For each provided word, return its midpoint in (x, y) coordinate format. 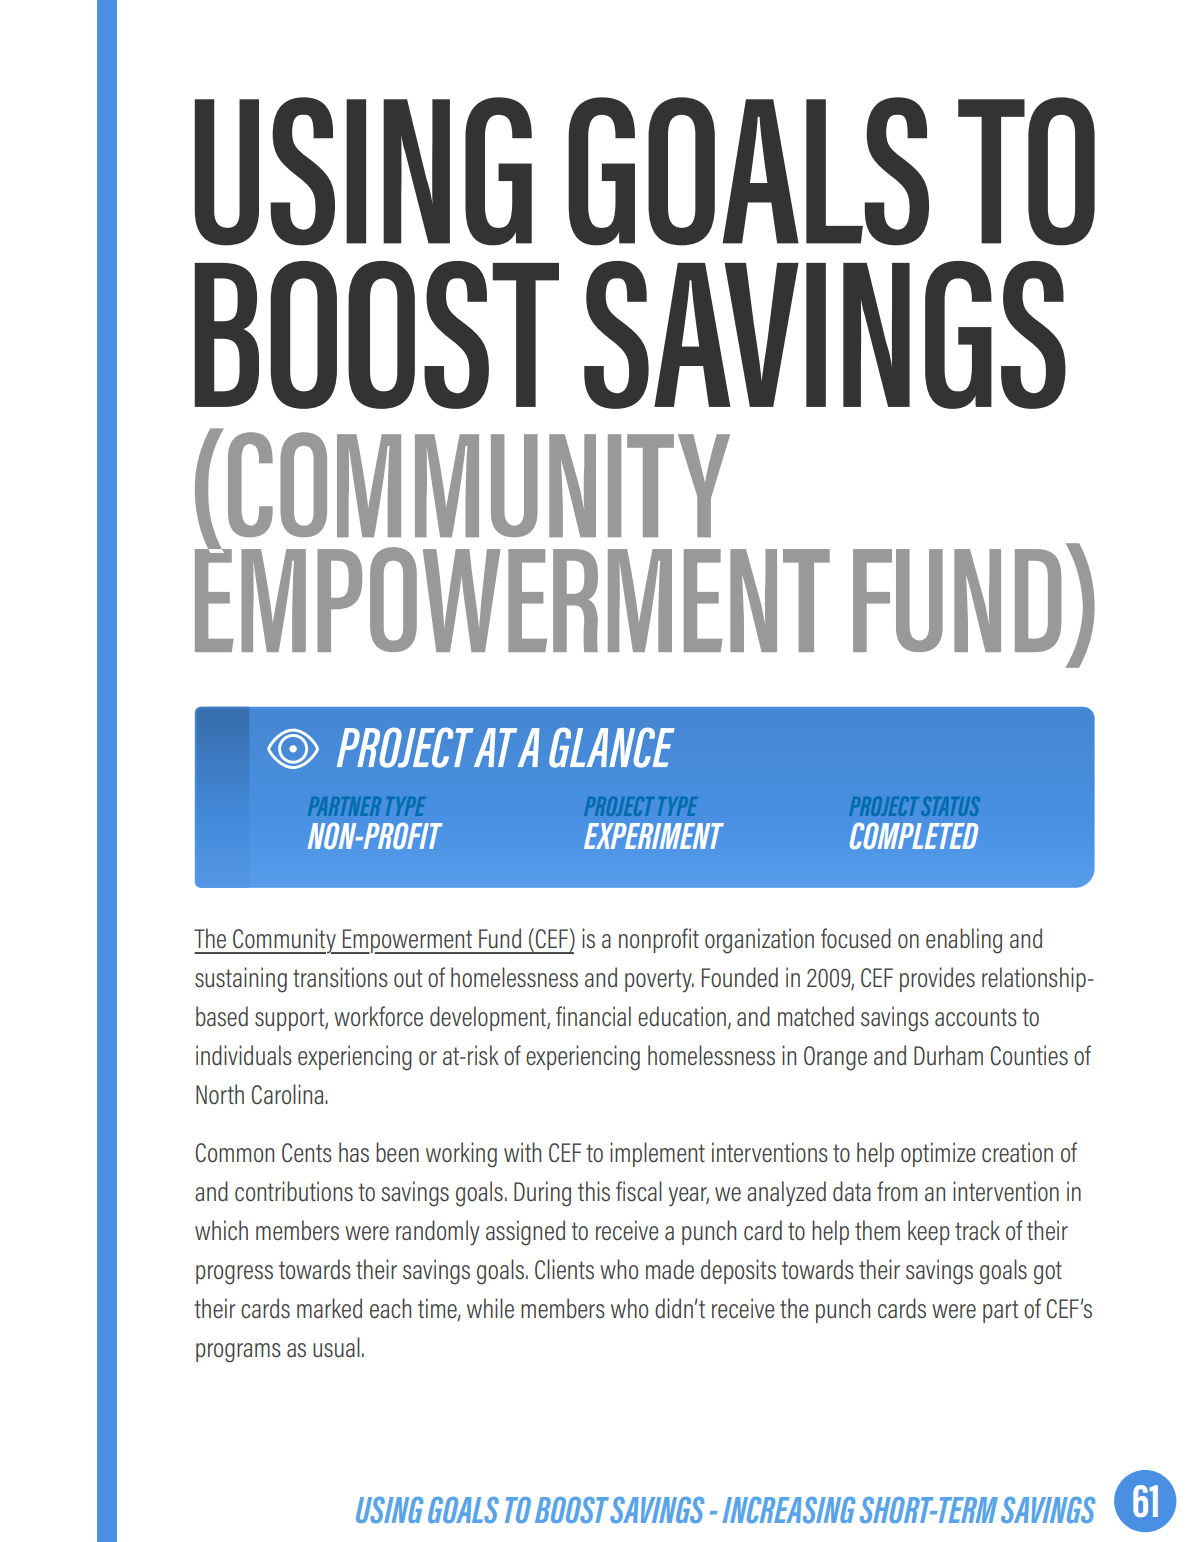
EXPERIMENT (654, 836)
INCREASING (789, 1510)
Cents (307, 1153)
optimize (938, 1154)
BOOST (572, 1510)
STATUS (951, 806)
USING (389, 1510)
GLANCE (612, 748)
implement (657, 1154)
